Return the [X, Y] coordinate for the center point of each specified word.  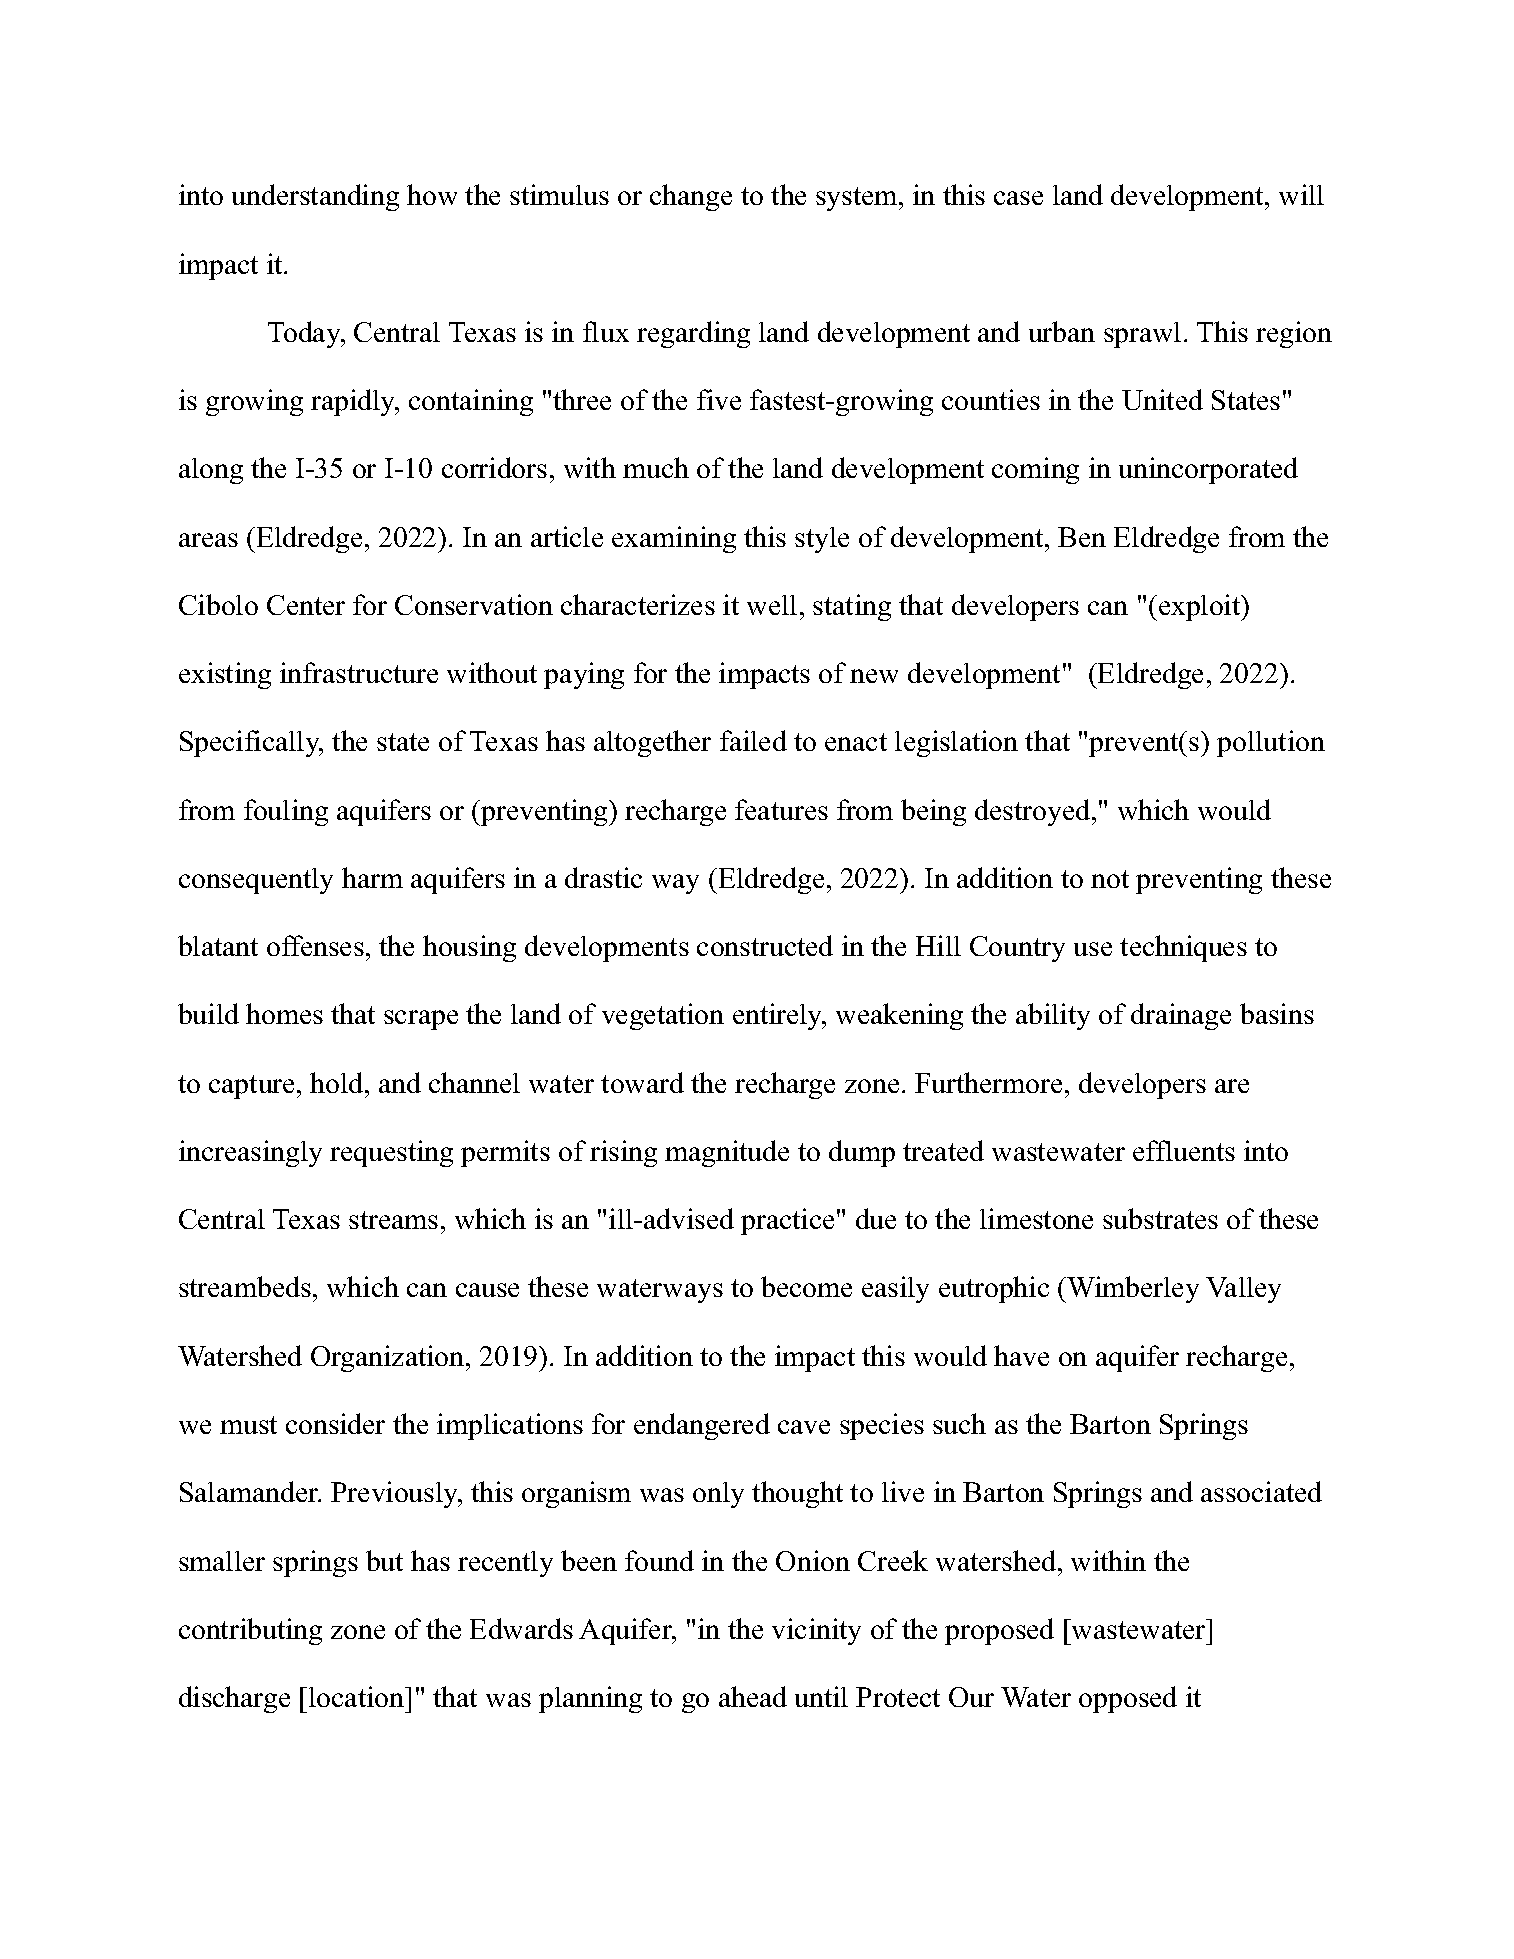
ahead [753, 1696]
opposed [1128, 1699]
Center [306, 605]
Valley [1243, 1290]
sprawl [1142, 335]
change [691, 197]
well [772, 605]
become [806, 1286]
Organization [389, 1358]
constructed [765, 945]
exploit [1199, 607]
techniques [1183, 948]
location [357, 1696]
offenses [315, 945]
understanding [315, 197]
